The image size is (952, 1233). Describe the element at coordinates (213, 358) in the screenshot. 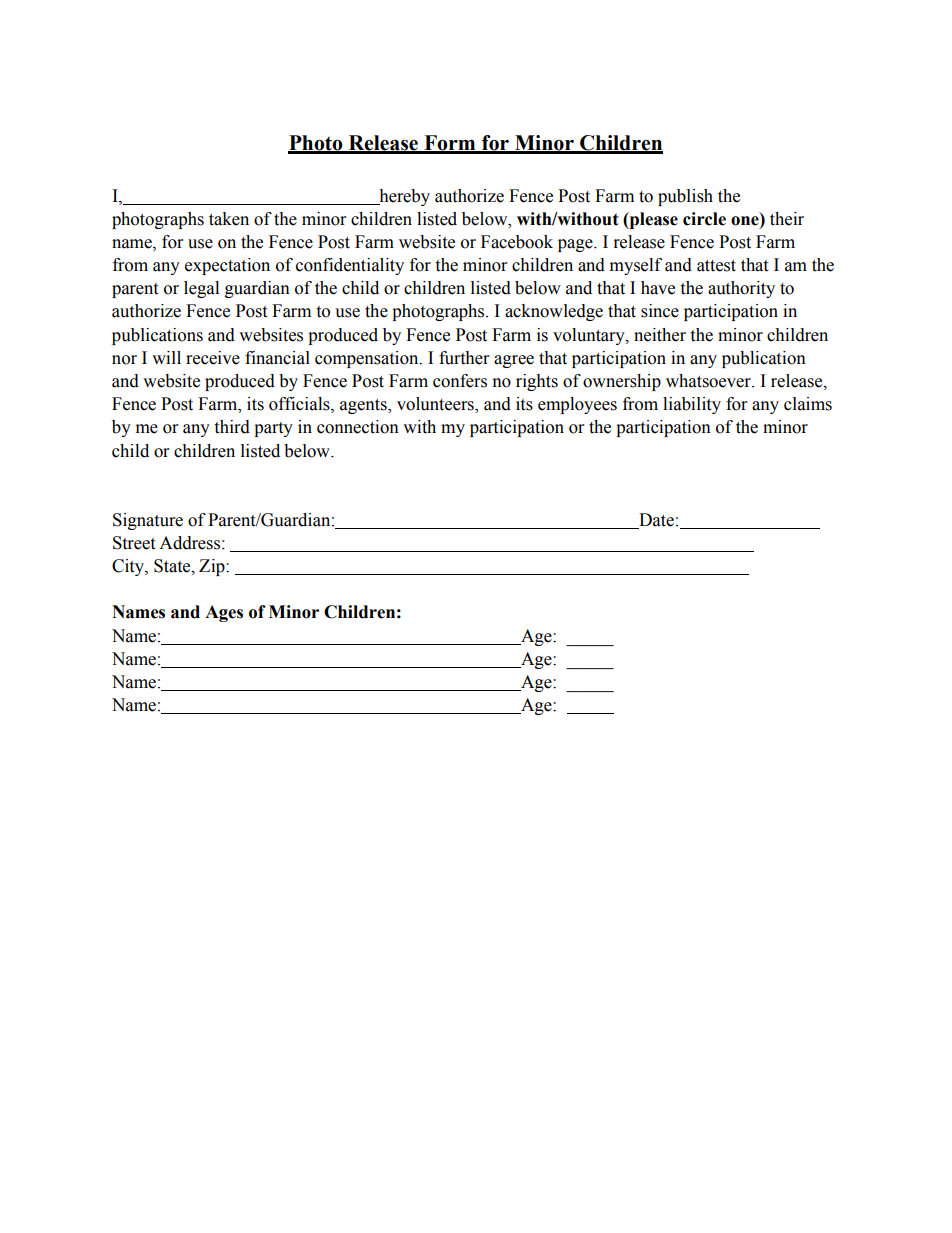

I see `receive` at that location.
